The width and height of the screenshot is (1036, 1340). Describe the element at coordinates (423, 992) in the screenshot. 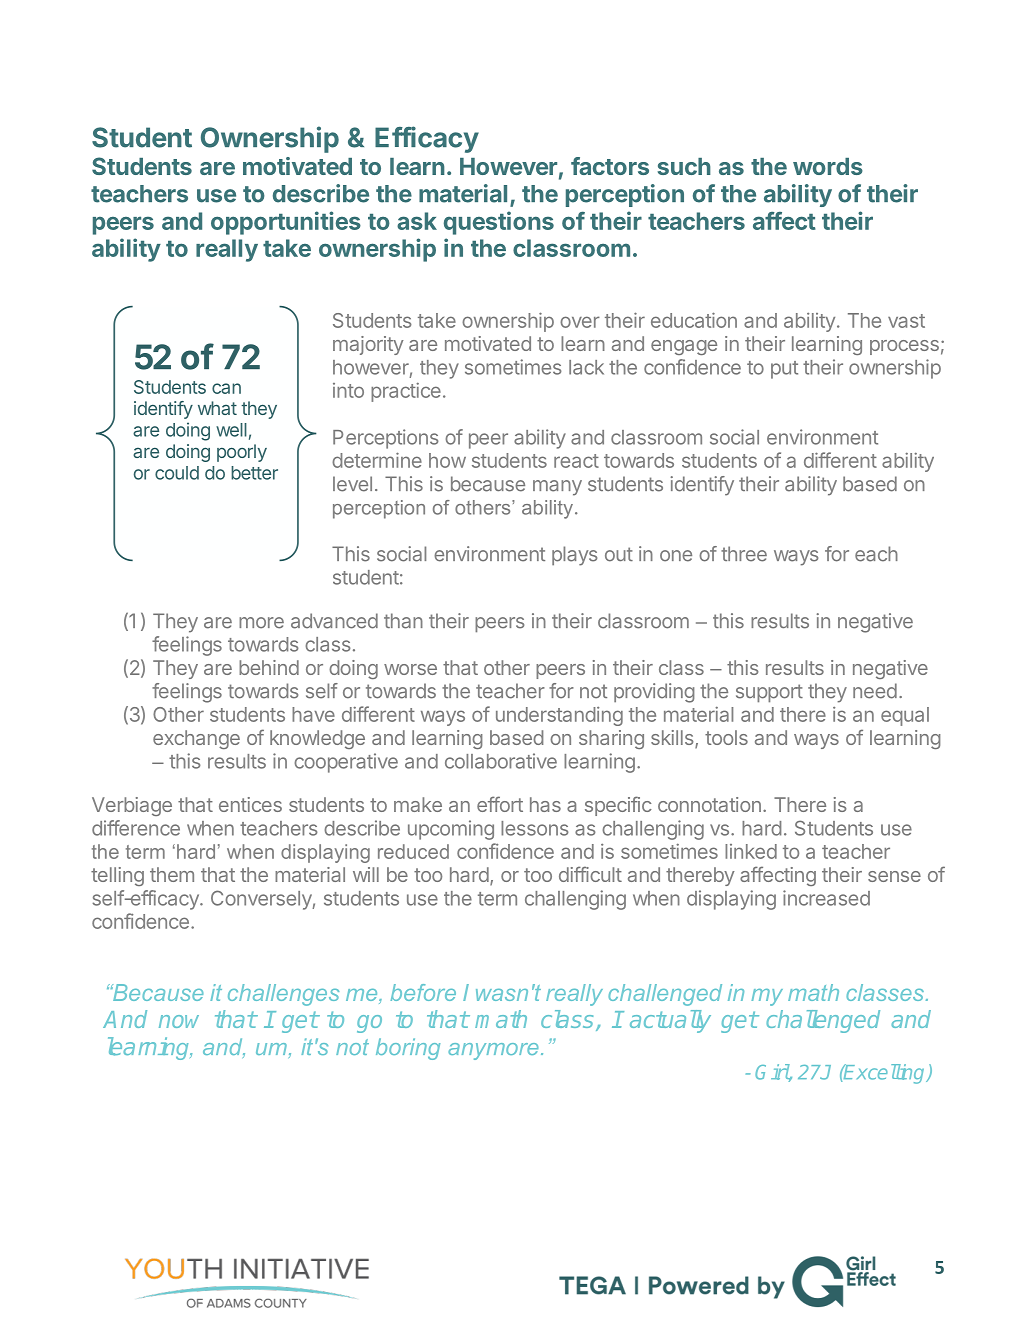

I see `before` at that location.
